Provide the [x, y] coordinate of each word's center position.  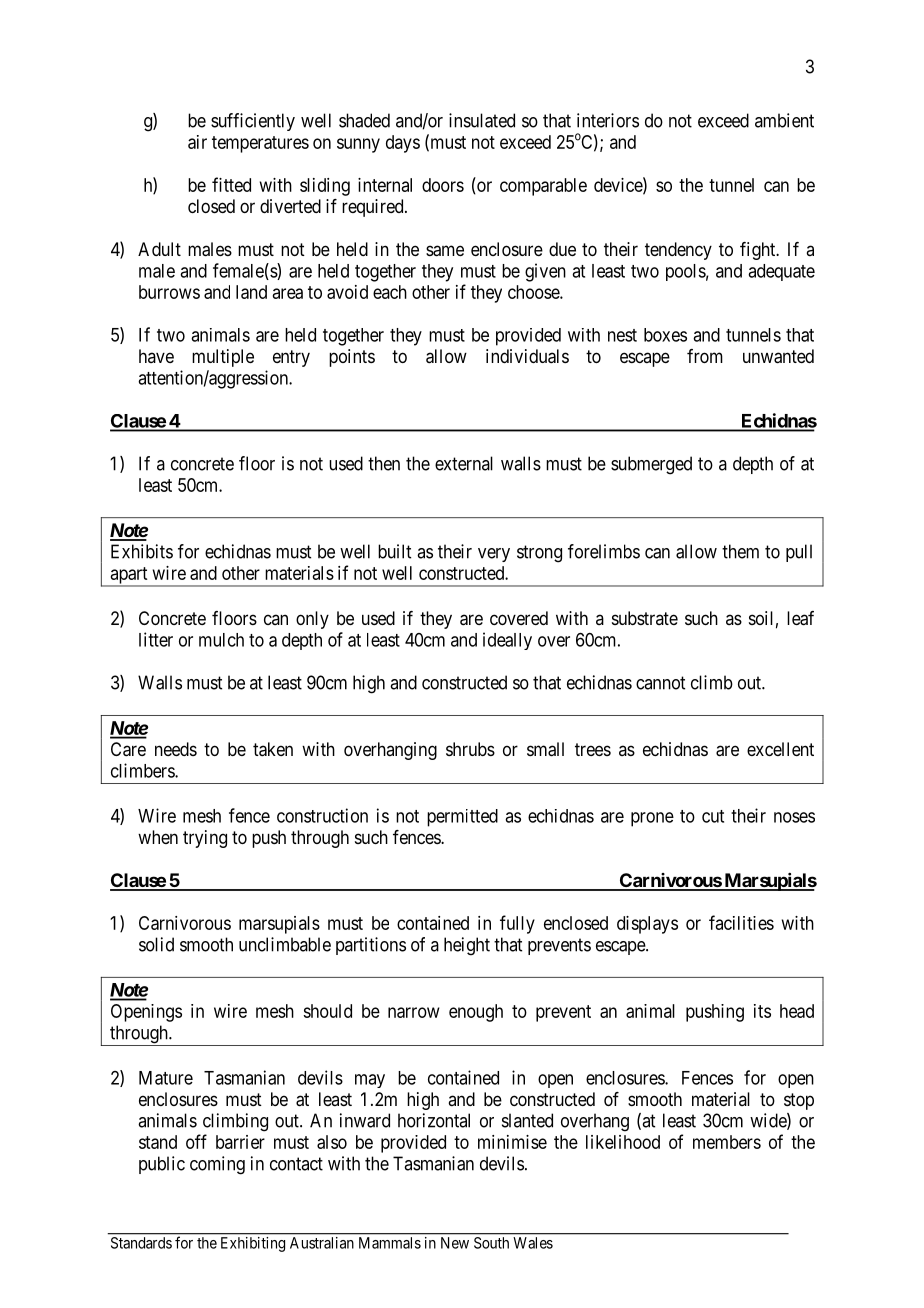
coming [217, 1165]
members [727, 1142]
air [197, 142]
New [455, 1243]
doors [443, 185]
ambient [784, 120]
